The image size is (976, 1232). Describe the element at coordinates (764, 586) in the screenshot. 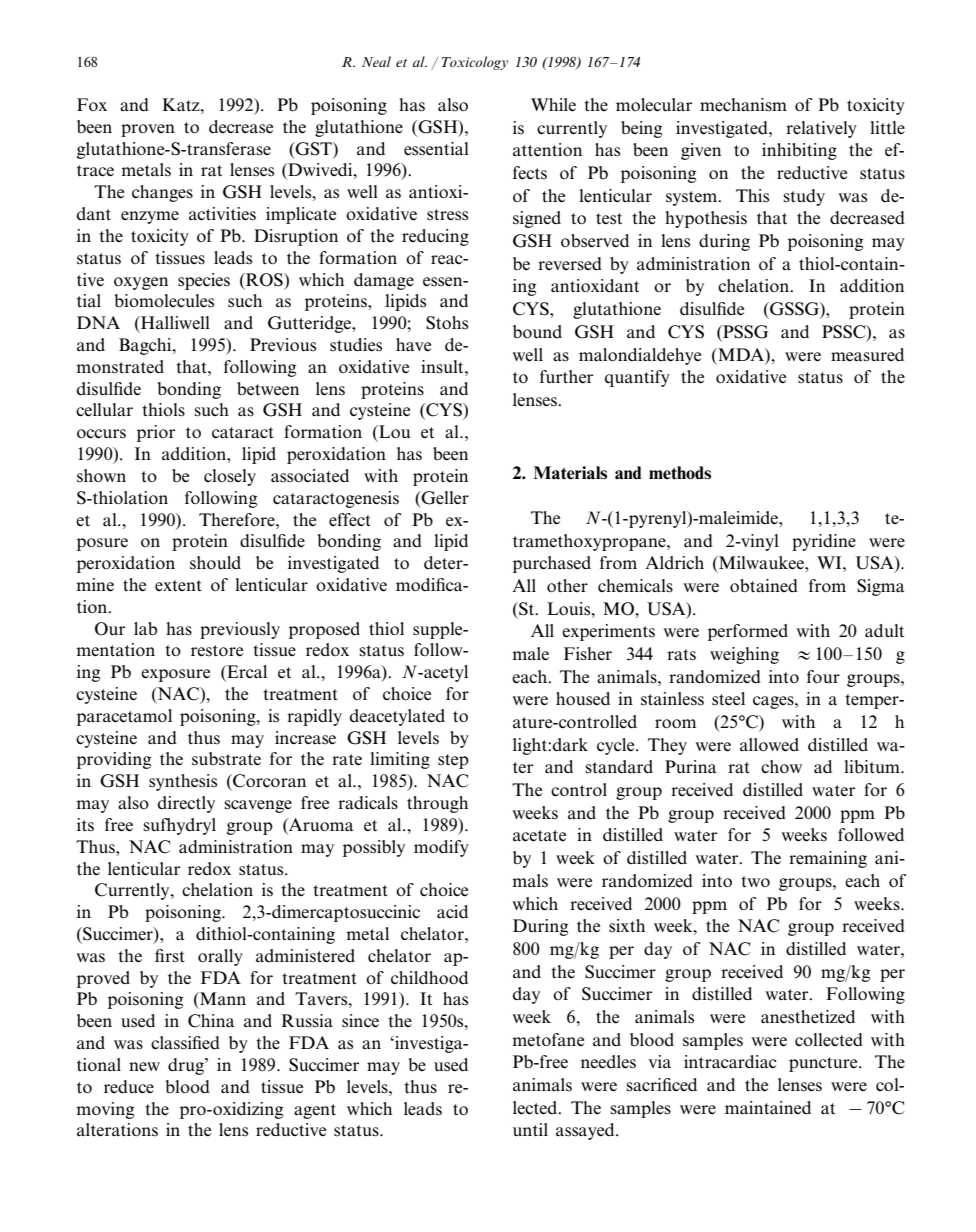

I see `obtained` at that location.
